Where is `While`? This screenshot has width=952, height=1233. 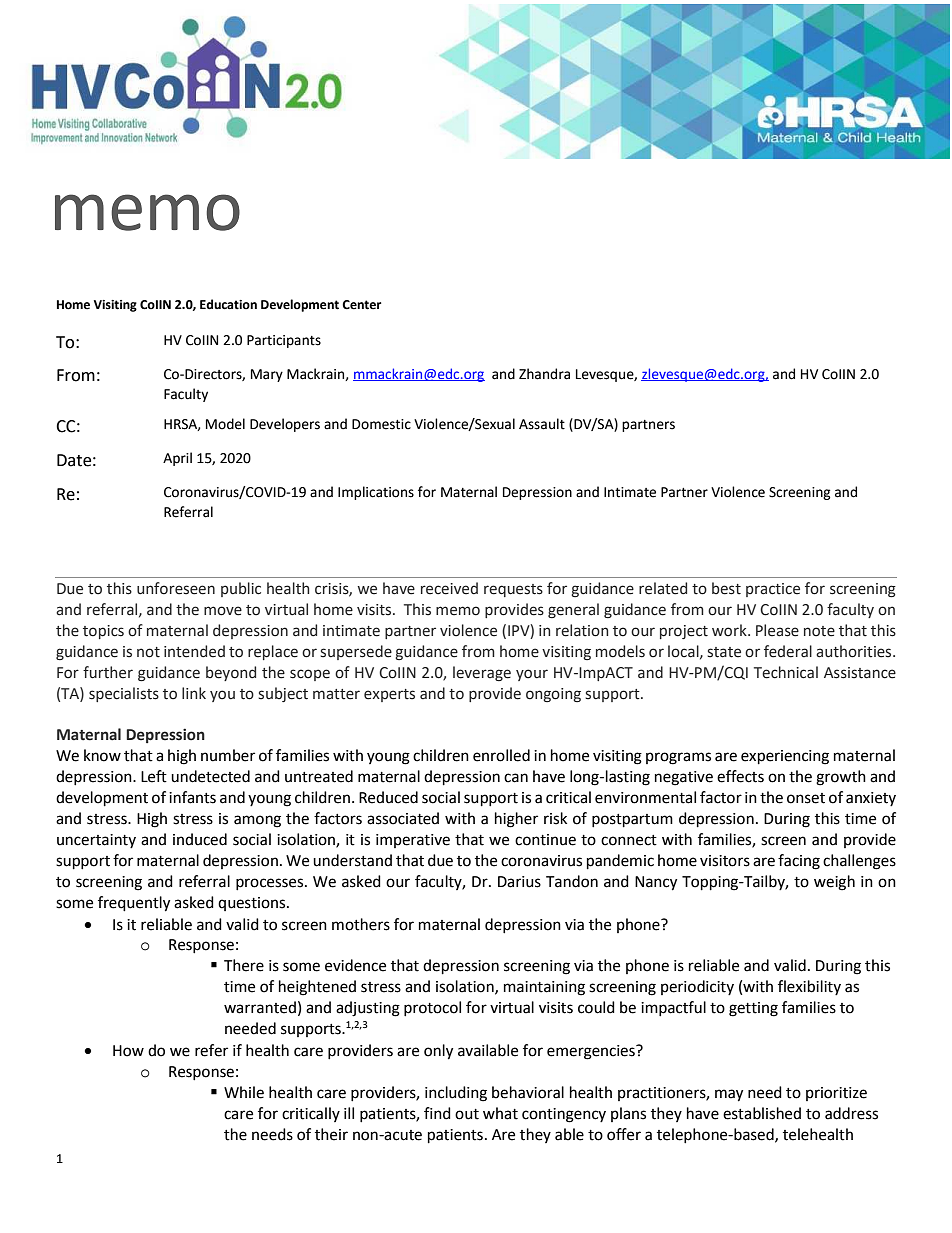
While is located at coordinates (244, 1092).
